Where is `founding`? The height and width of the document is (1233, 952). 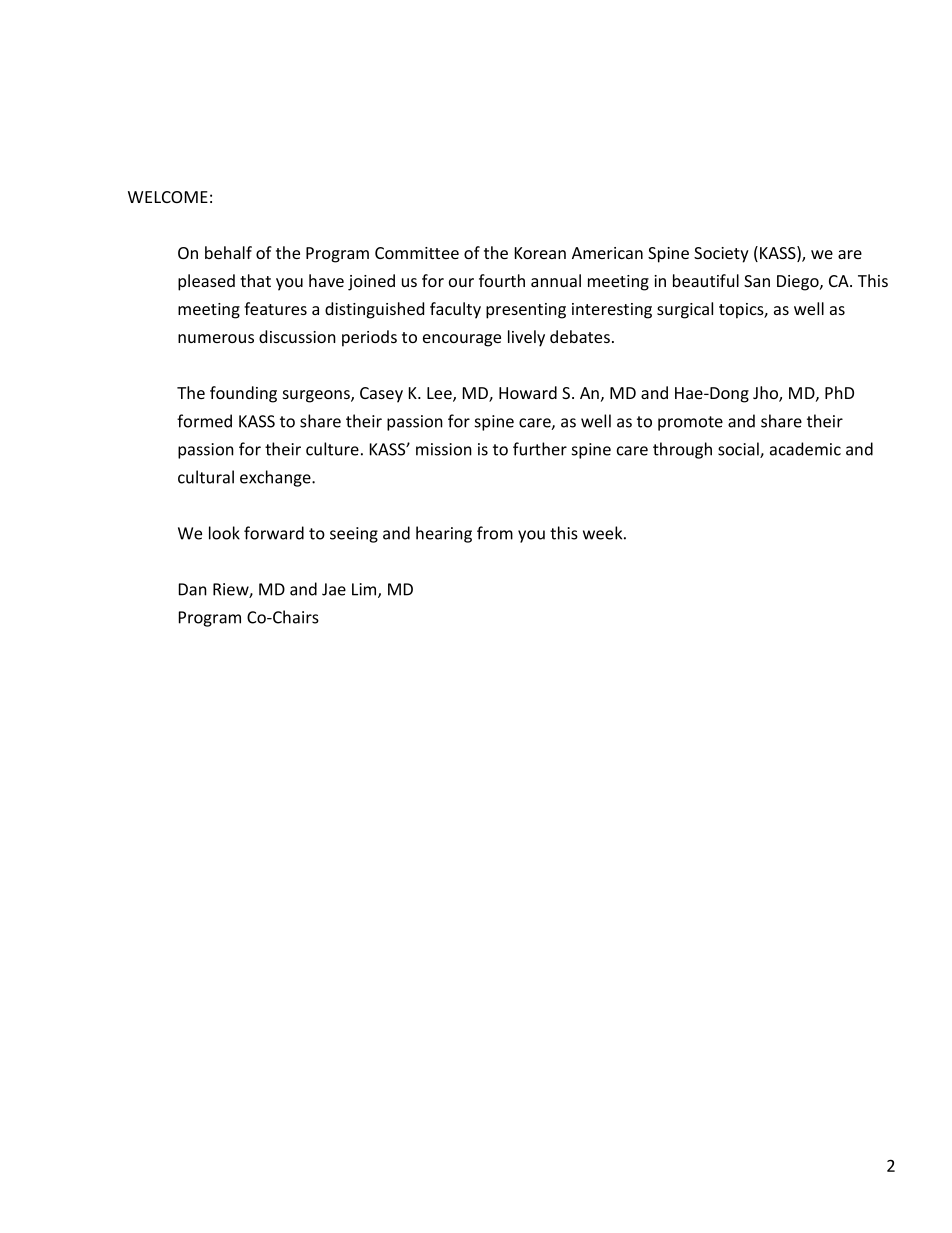 founding is located at coordinates (243, 394).
